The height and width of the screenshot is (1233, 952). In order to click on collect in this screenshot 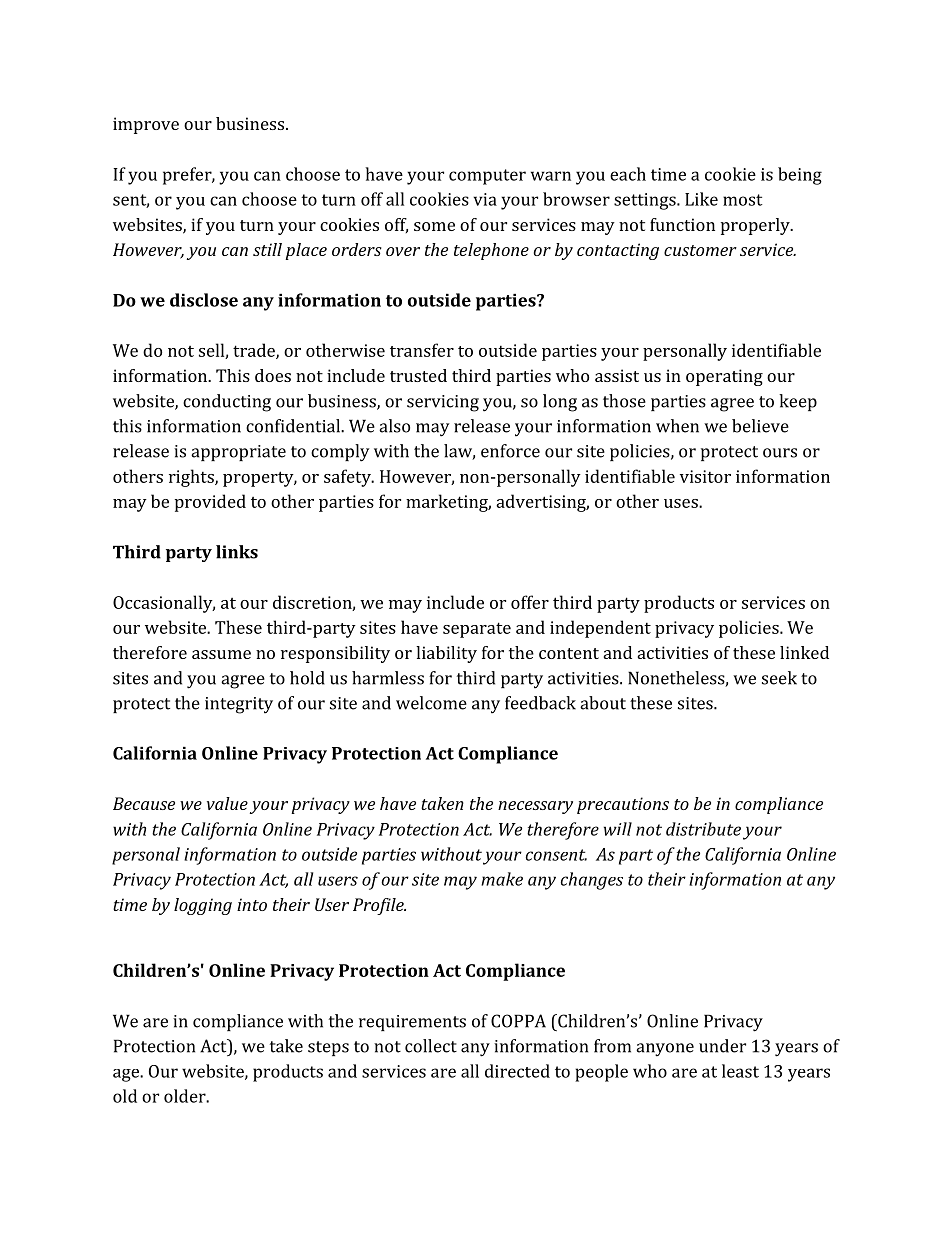, I will do `click(431, 1046)`.
